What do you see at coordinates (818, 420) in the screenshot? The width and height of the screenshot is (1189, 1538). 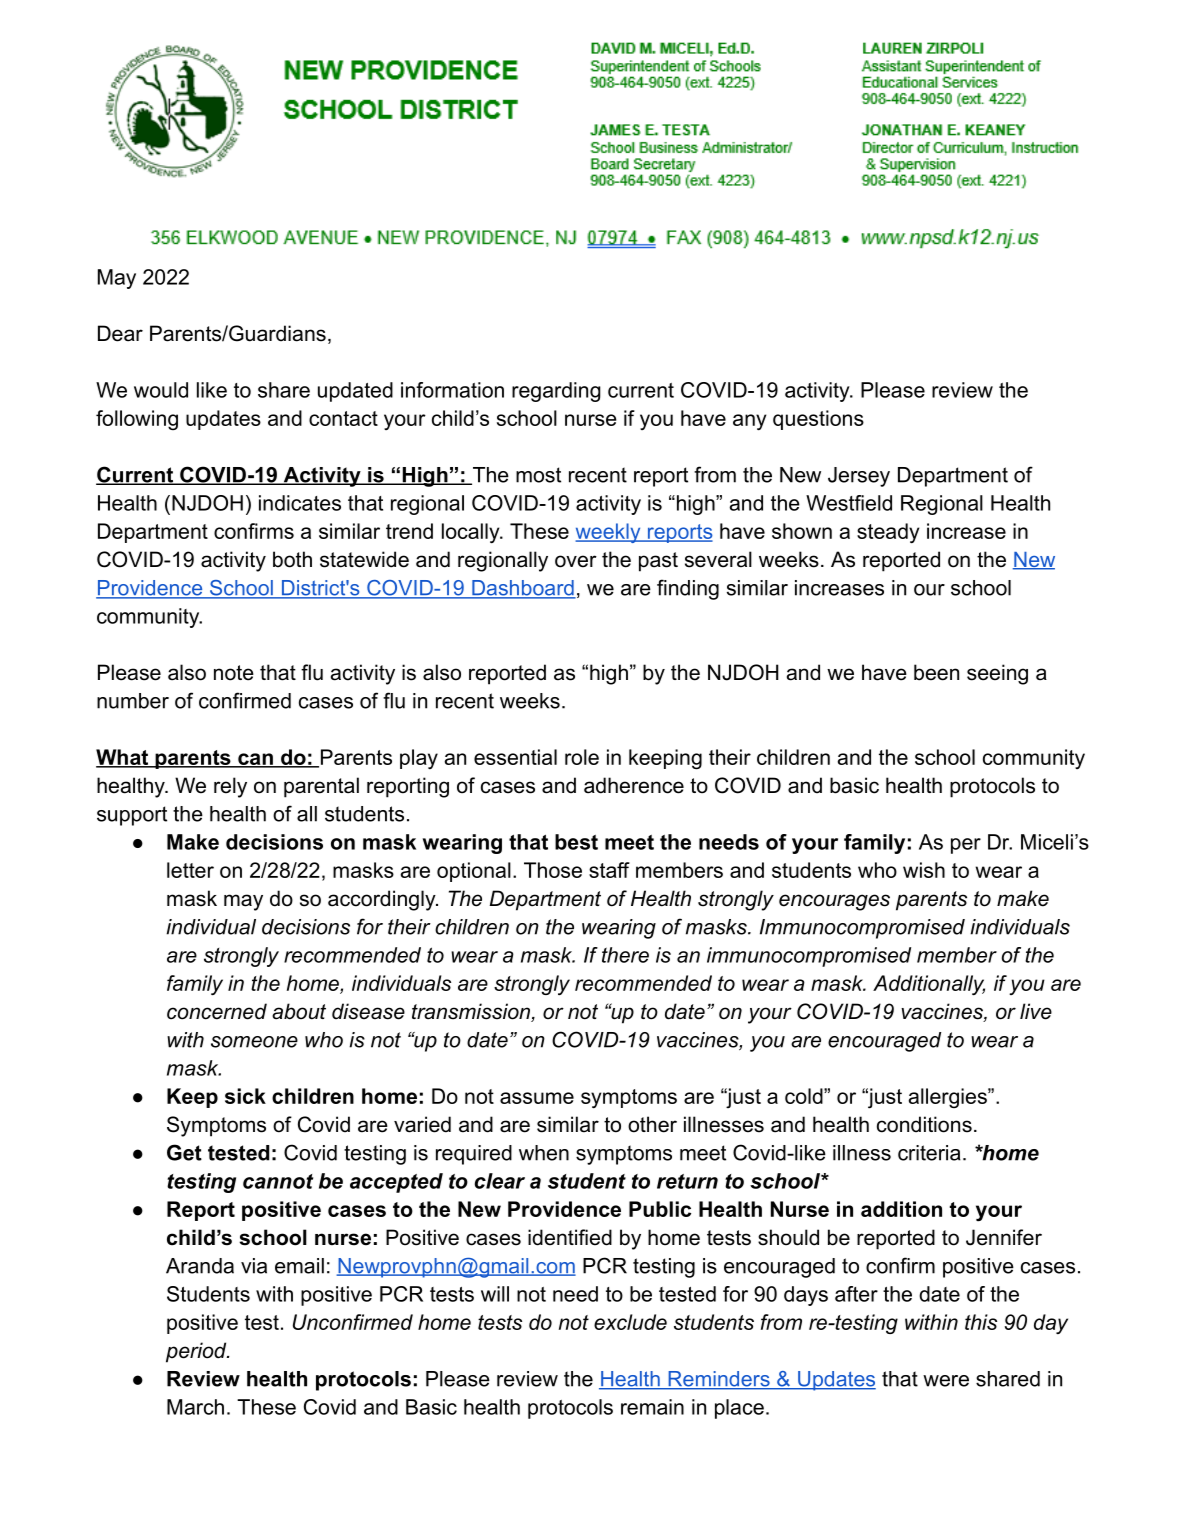 I see `questions` at bounding box center [818, 420].
